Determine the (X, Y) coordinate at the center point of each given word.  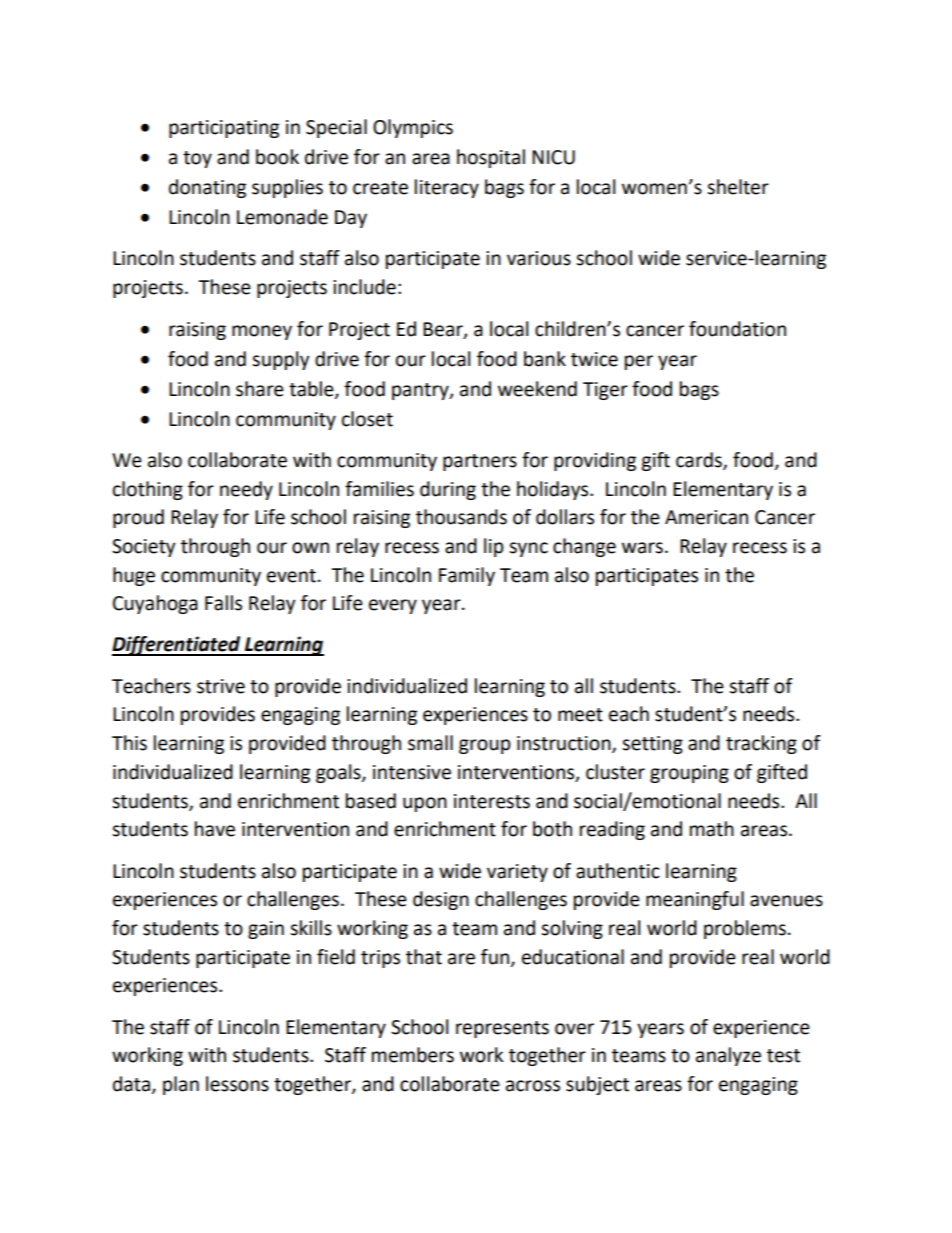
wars (642, 548)
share (260, 389)
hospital (491, 158)
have (215, 829)
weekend (537, 389)
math (712, 829)
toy (197, 159)
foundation (737, 329)
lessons (237, 1084)
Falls (223, 603)
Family (467, 576)
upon (425, 804)
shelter (738, 187)
